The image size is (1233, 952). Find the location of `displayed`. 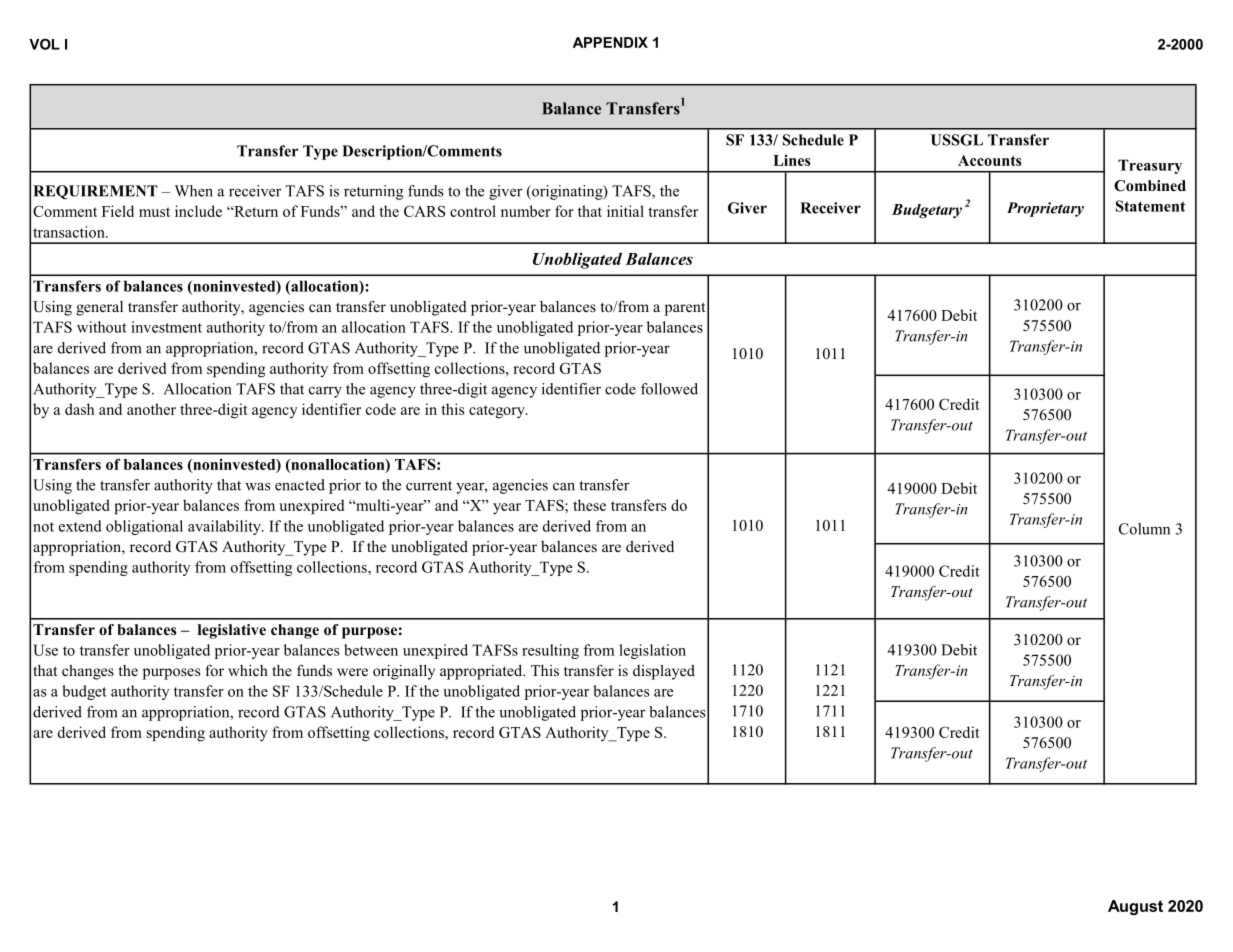

displayed is located at coordinates (664, 672).
